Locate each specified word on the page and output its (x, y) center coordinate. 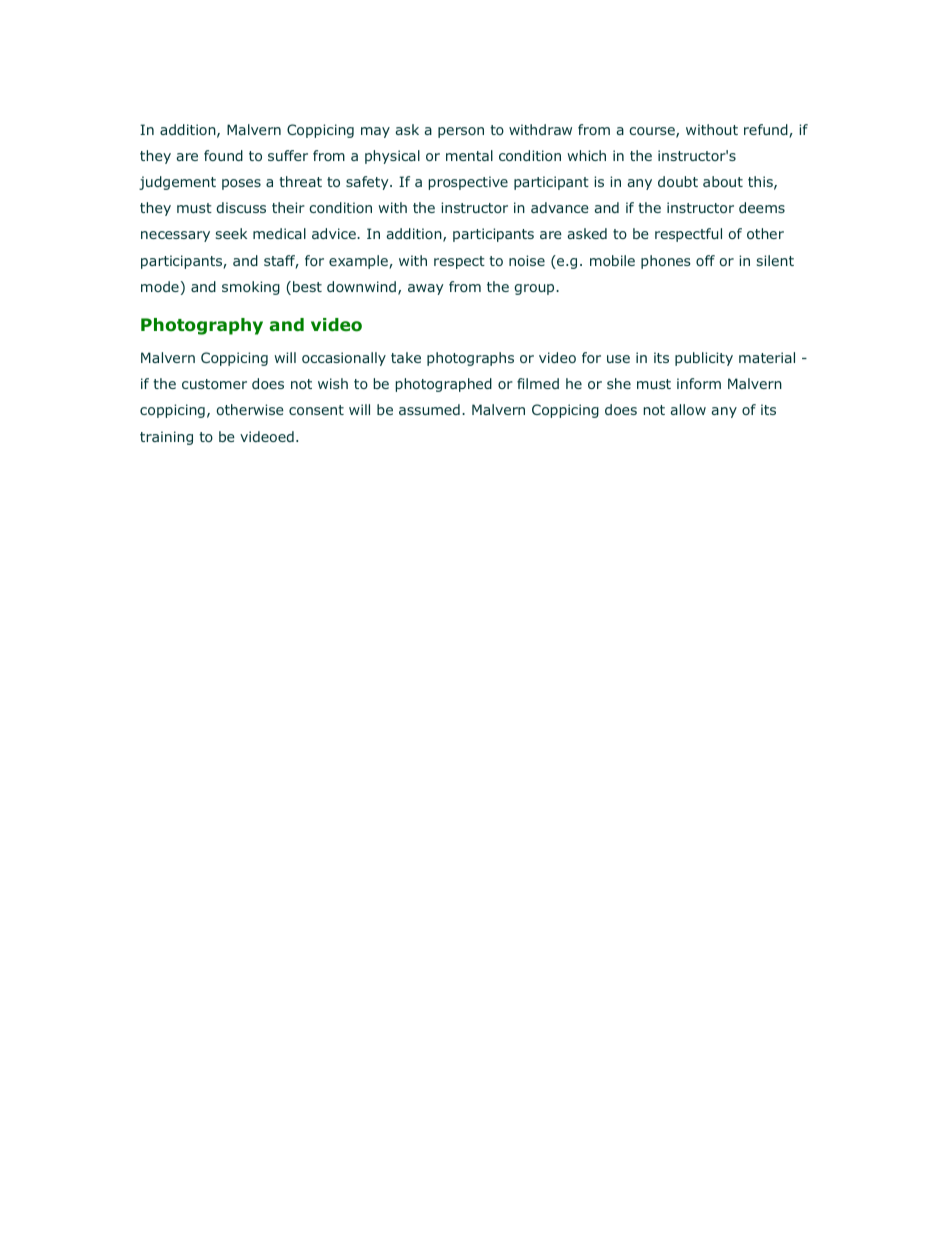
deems (762, 207)
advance (560, 207)
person (461, 132)
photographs (470, 359)
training (166, 438)
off (705, 260)
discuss (241, 207)
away (426, 289)
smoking (251, 288)
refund (767, 131)
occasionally (344, 359)
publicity (704, 359)
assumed (429, 409)
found (223, 155)
